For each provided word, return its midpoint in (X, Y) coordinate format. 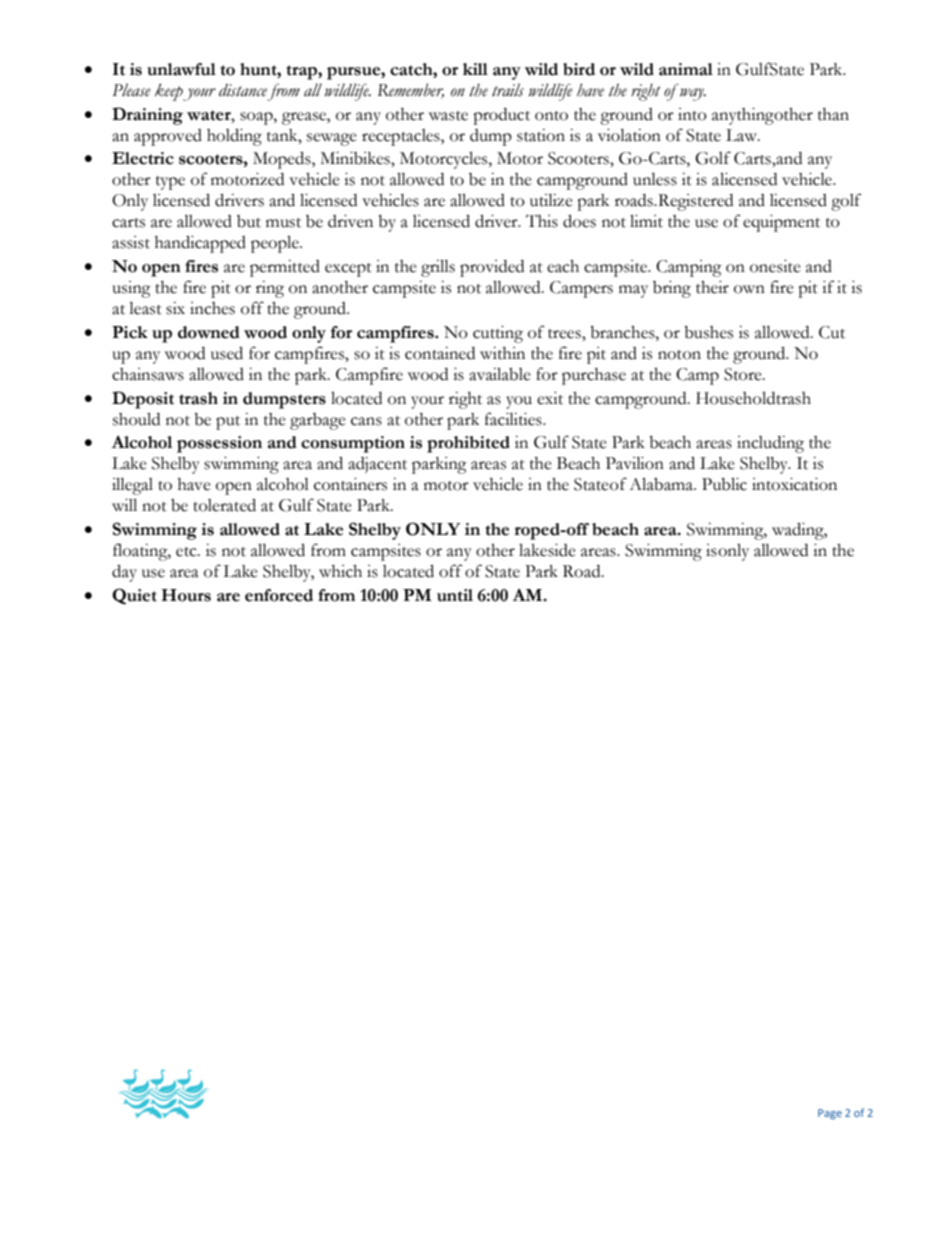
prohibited (468, 444)
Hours (186, 595)
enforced (279, 595)
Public (724, 484)
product (501, 116)
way (693, 94)
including (770, 444)
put (228, 423)
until (455, 595)
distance (243, 90)
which (340, 571)
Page (830, 1114)
